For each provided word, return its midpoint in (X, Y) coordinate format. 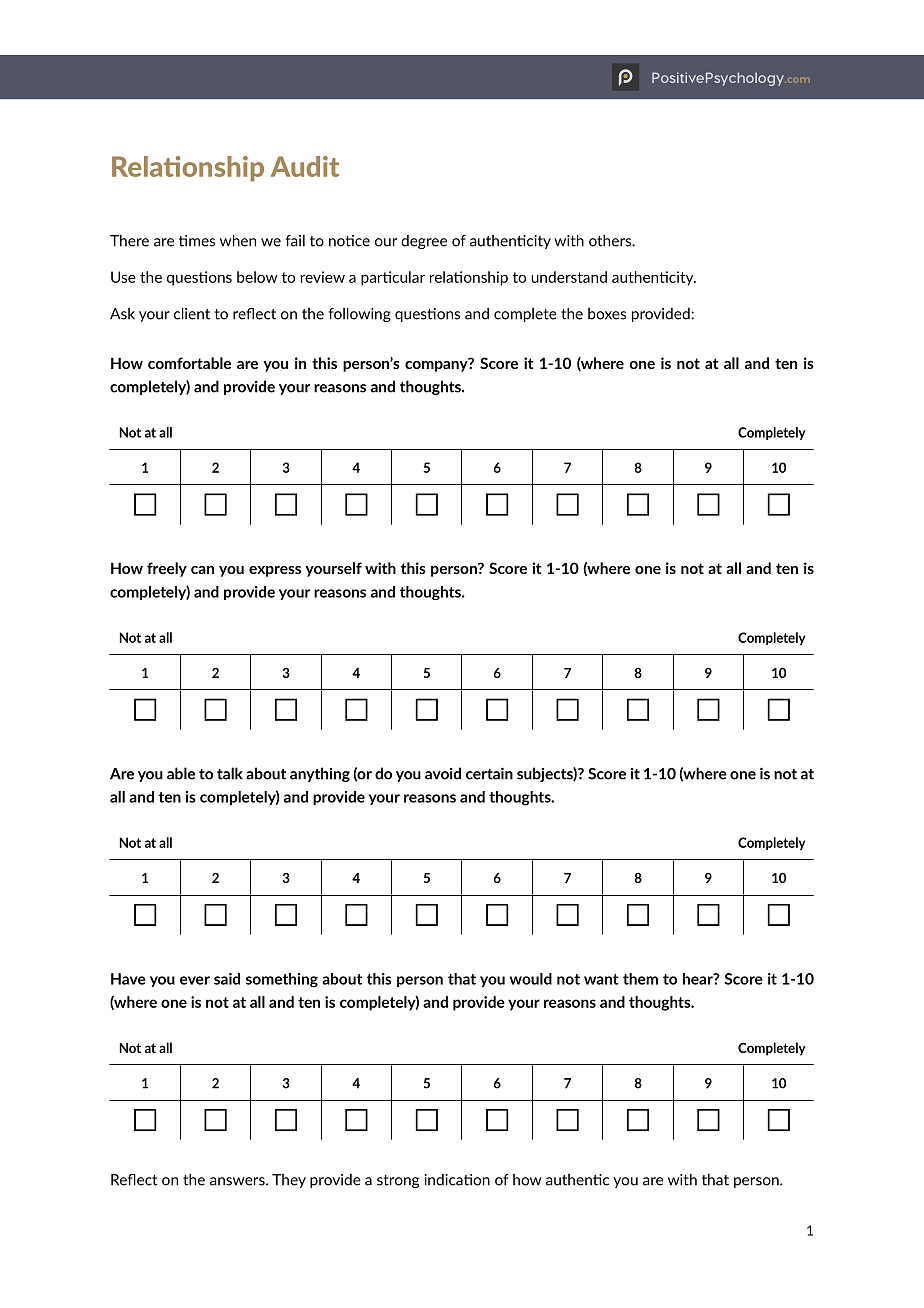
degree (424, 242)
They (289, 1181)
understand (569, 277)
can (202, 570)
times (197, 241)
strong (398, 1181)
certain (489, 773)
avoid (443, 773)
